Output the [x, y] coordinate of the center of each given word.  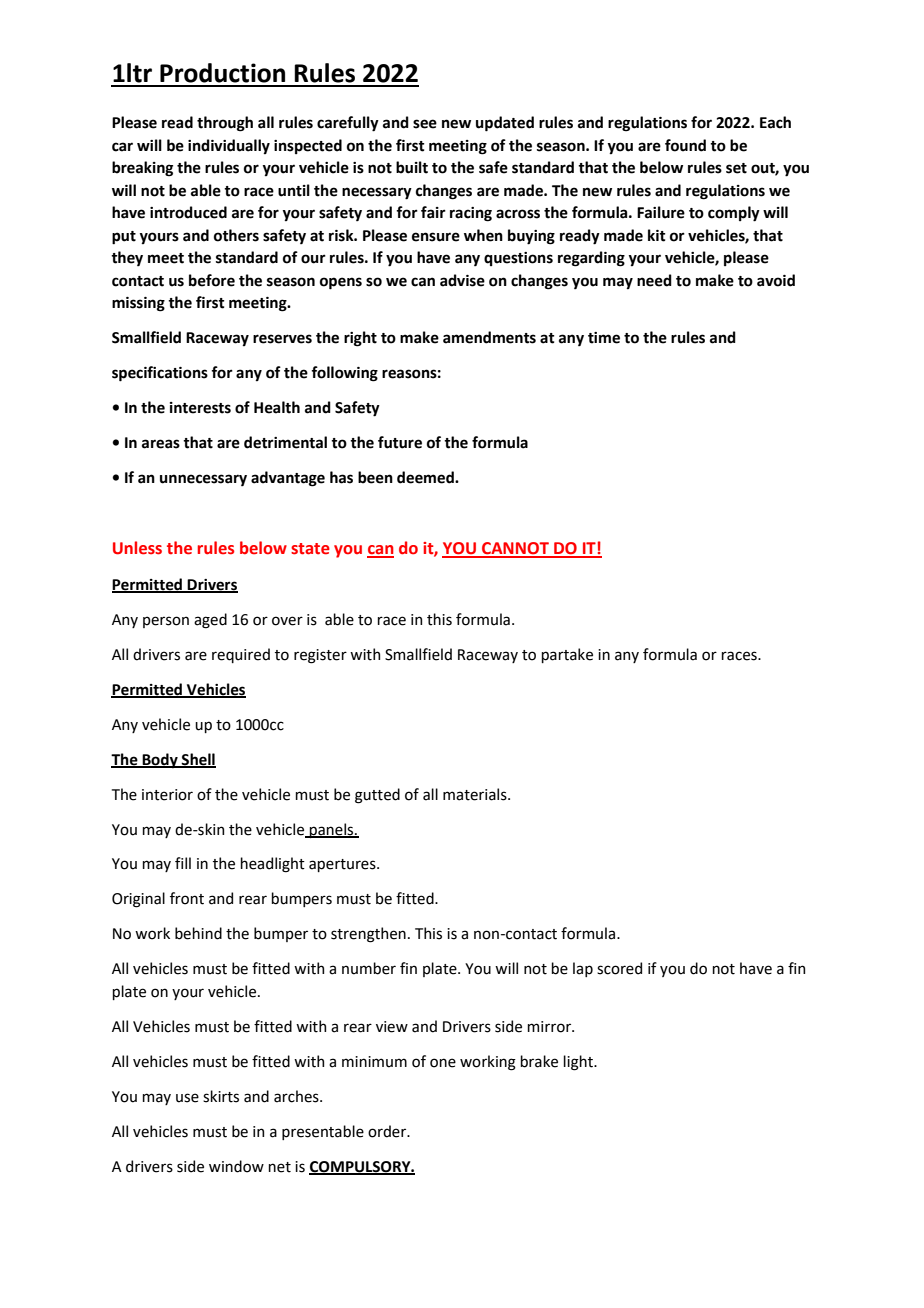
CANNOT [515, 549]
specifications [160, 374]
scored [619, 968]
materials [476, 794]
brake [539, 1061]
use [187, 1098]
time [604, 338]
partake [567, 655]
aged [210, 621]
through [225, 124]
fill [183, 863]
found [685, 145]
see [425, 124]
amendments [489, 337]
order [388, 1131]
